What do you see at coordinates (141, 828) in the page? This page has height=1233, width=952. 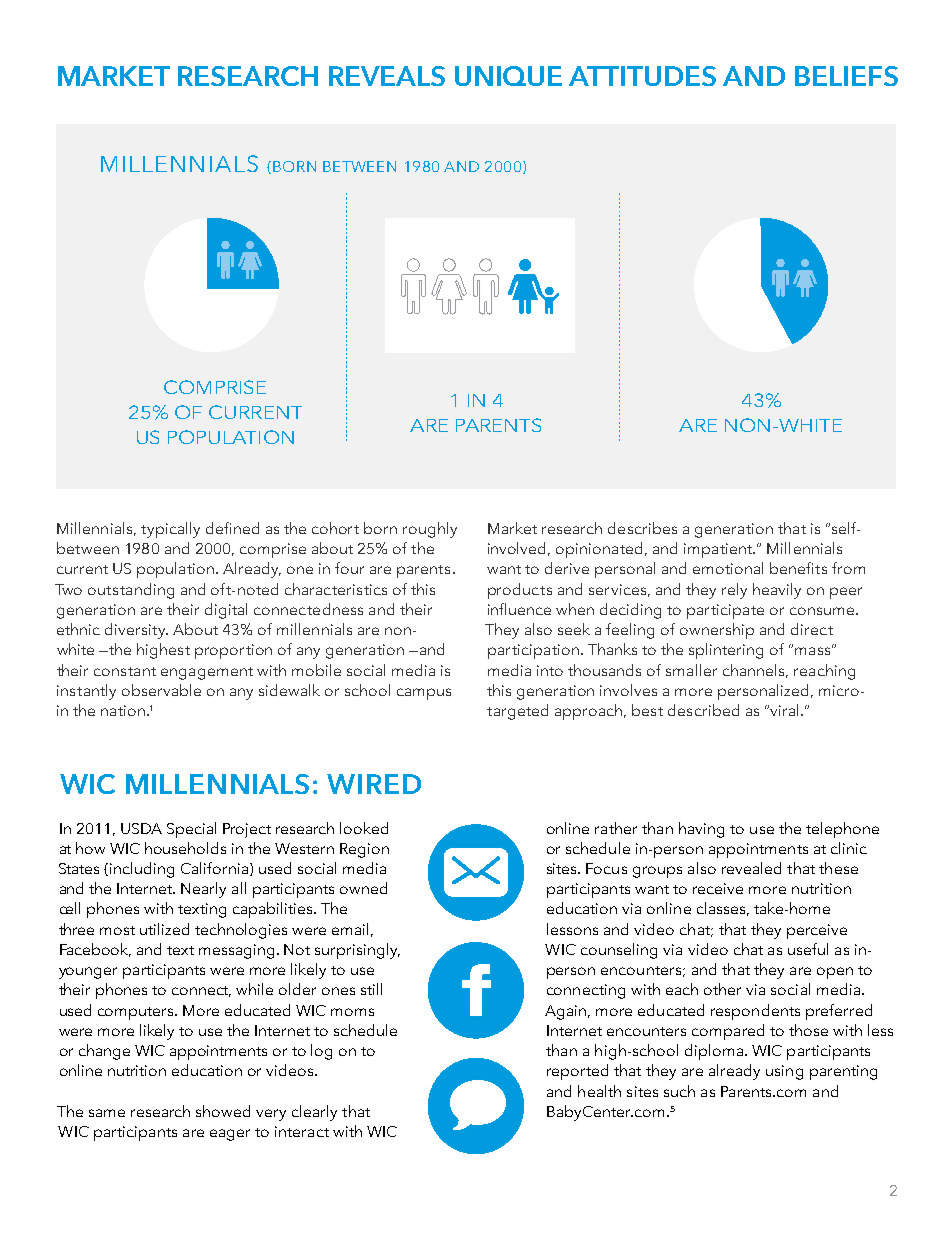 I see `USDA` at bounding box center [141, 828].
